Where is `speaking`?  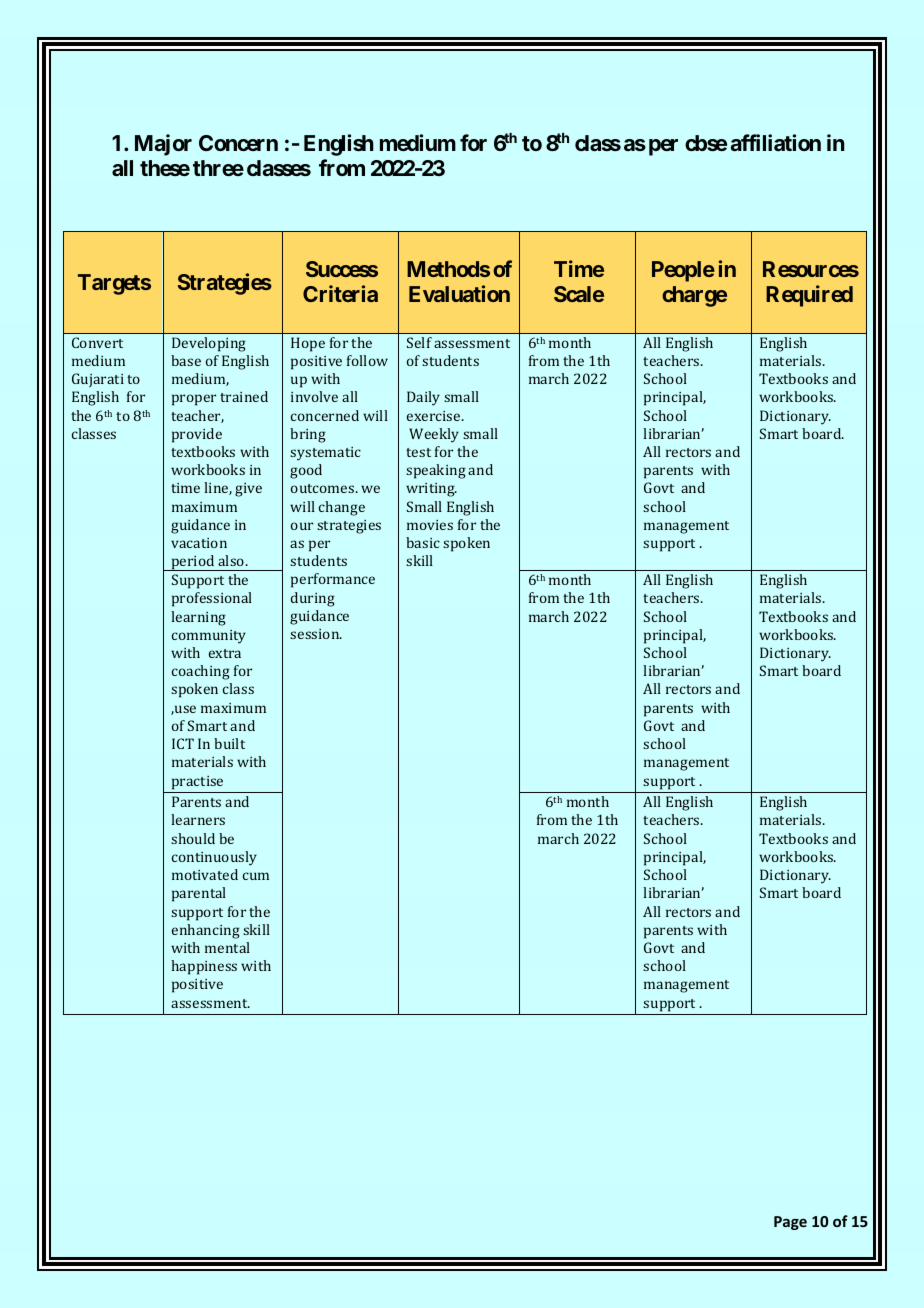
speaking is located at coordinates (436, 471).
